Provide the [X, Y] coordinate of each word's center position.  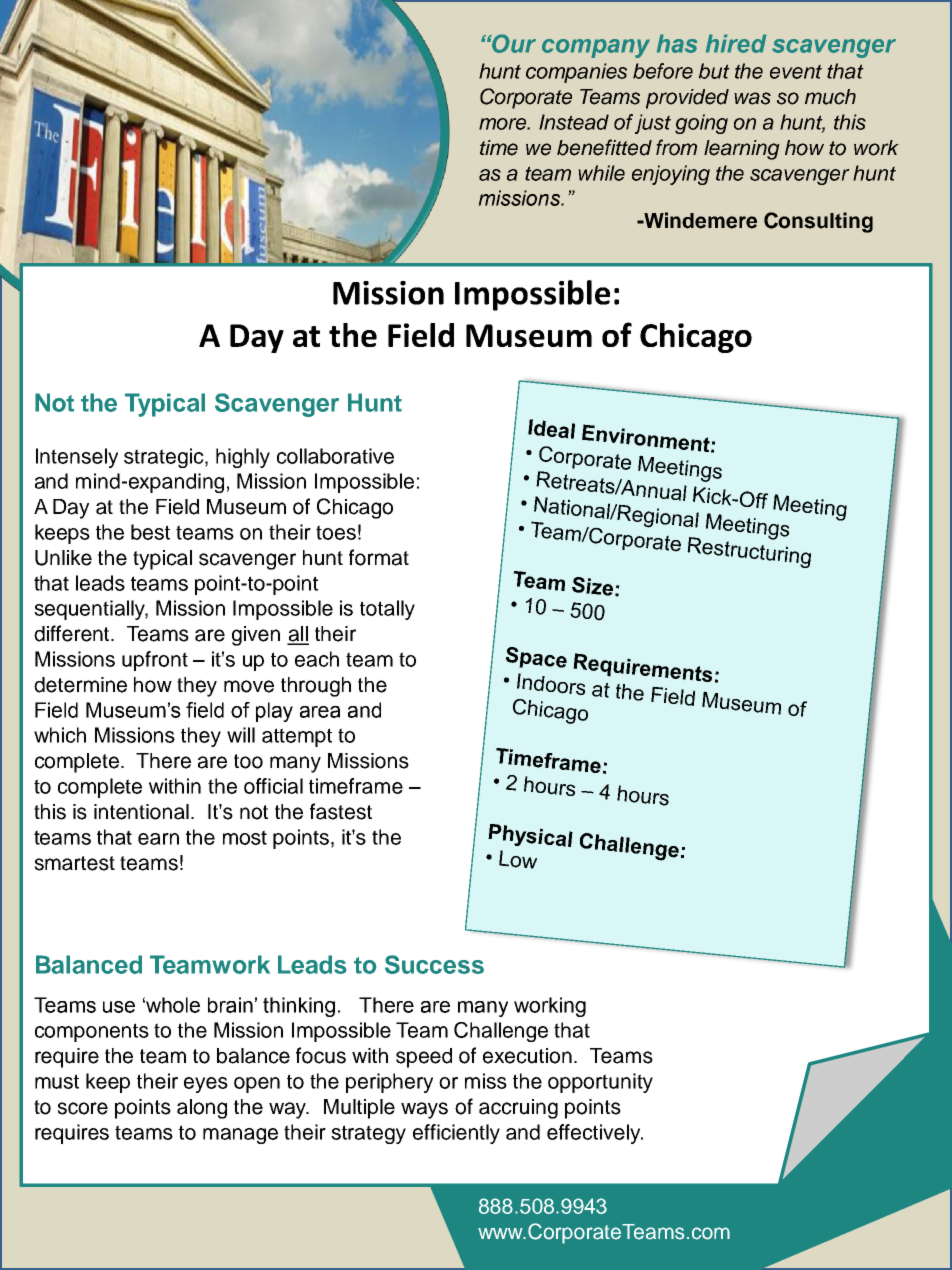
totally [387, 610]
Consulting [818, 222]
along [202, 1109]
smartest [74, 863]
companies [576, 73]
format [379, 557]
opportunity [600, 1083]
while [601, 173]
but [714, 71]
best [150, 532]
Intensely [77, 458]
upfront [155, 661]
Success [434, 964]
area [320, 712]
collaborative [335, 456]
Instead [574, 122]
